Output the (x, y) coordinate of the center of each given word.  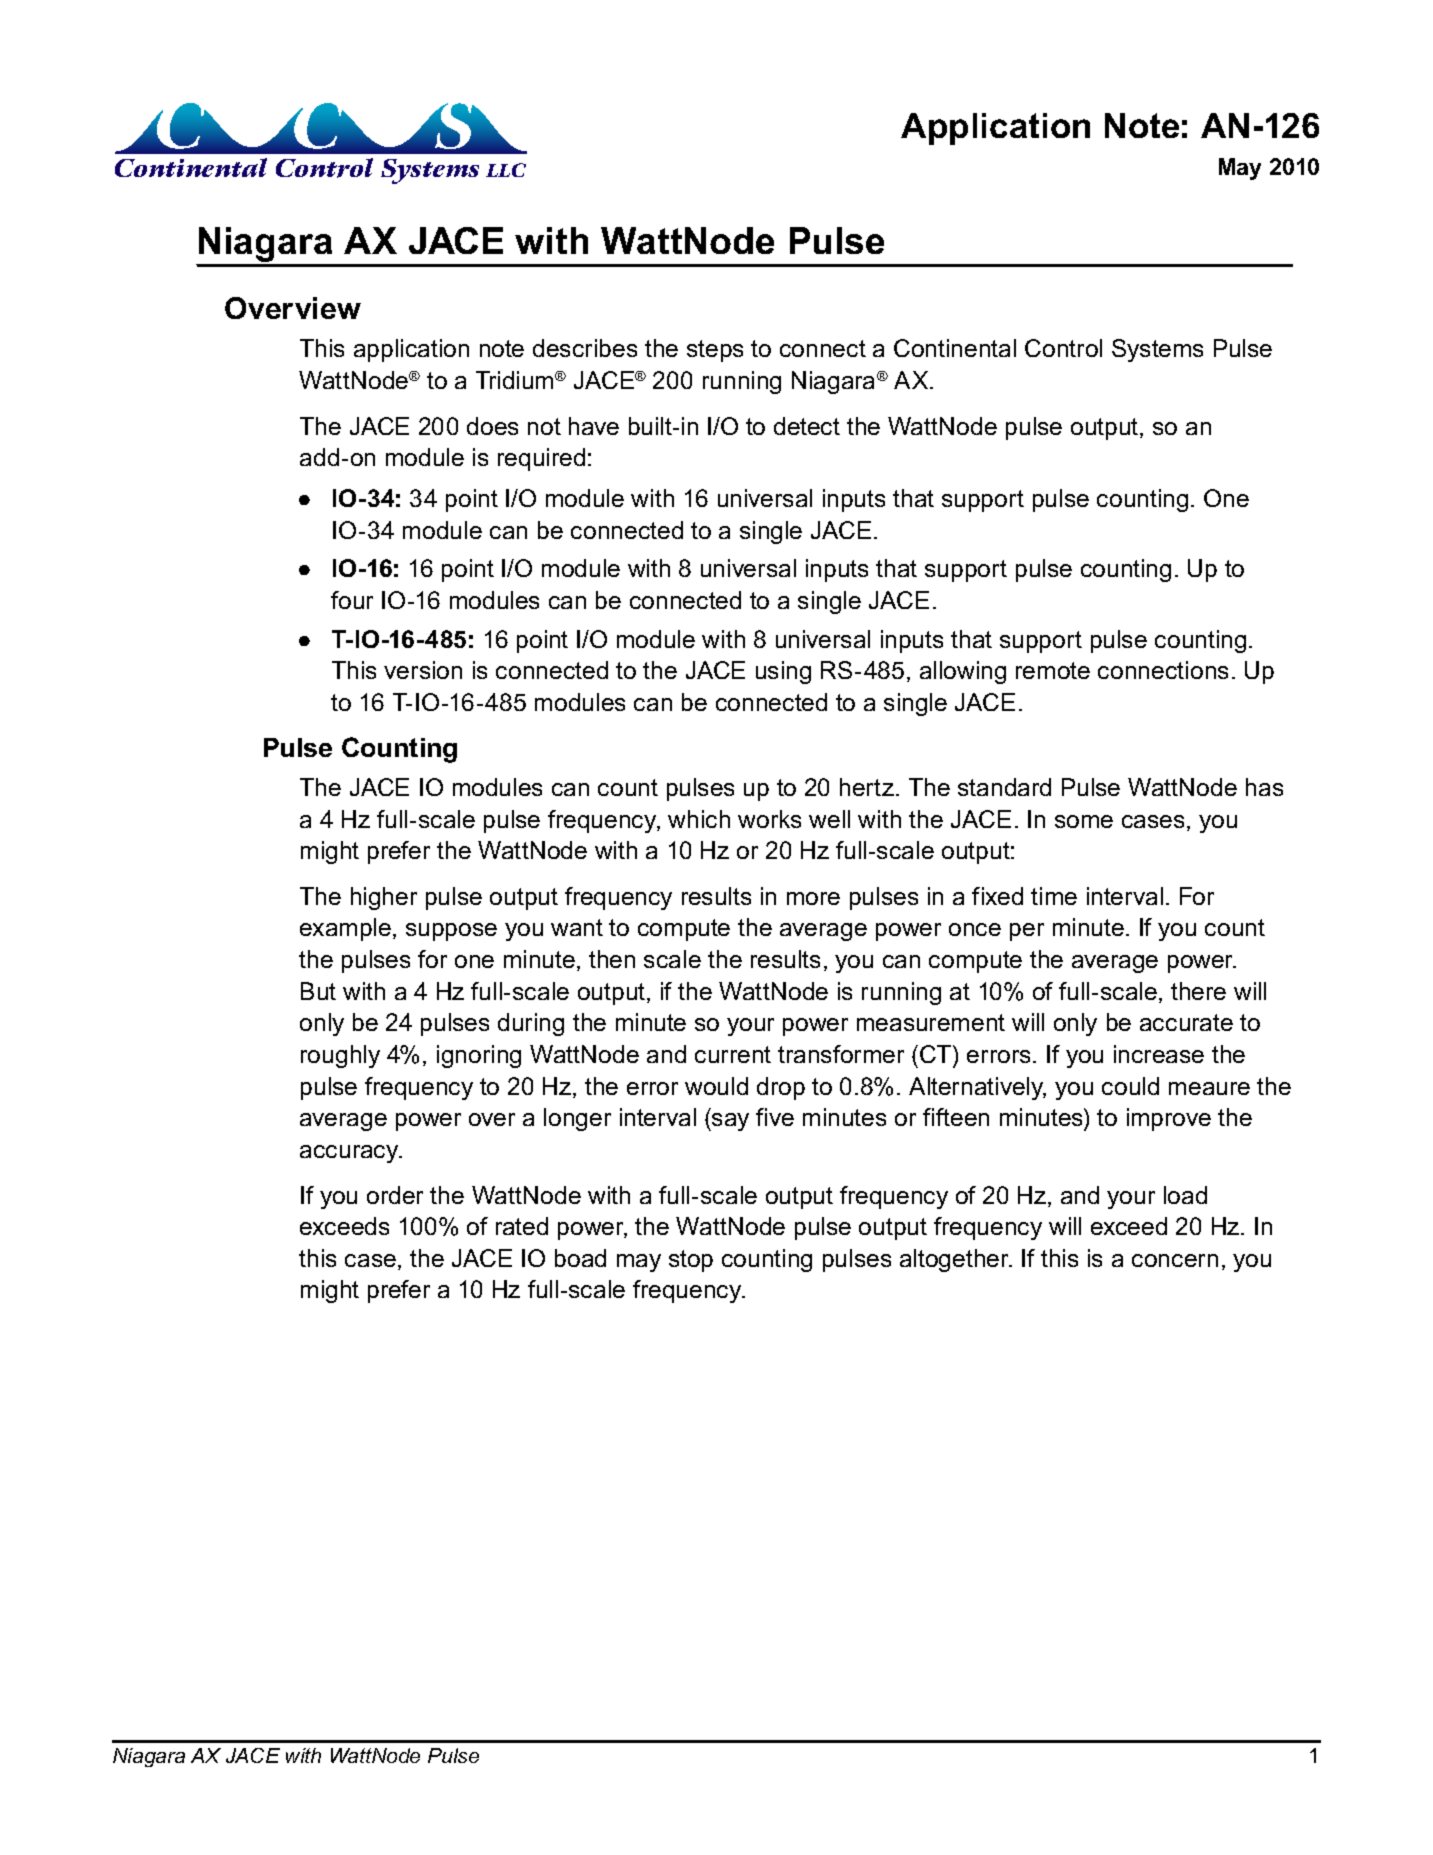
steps (715, 351)
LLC (506, 170)
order (395, 1195)
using (783, 672)
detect (807, 426)
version (423, 670)
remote (1053, 670)
